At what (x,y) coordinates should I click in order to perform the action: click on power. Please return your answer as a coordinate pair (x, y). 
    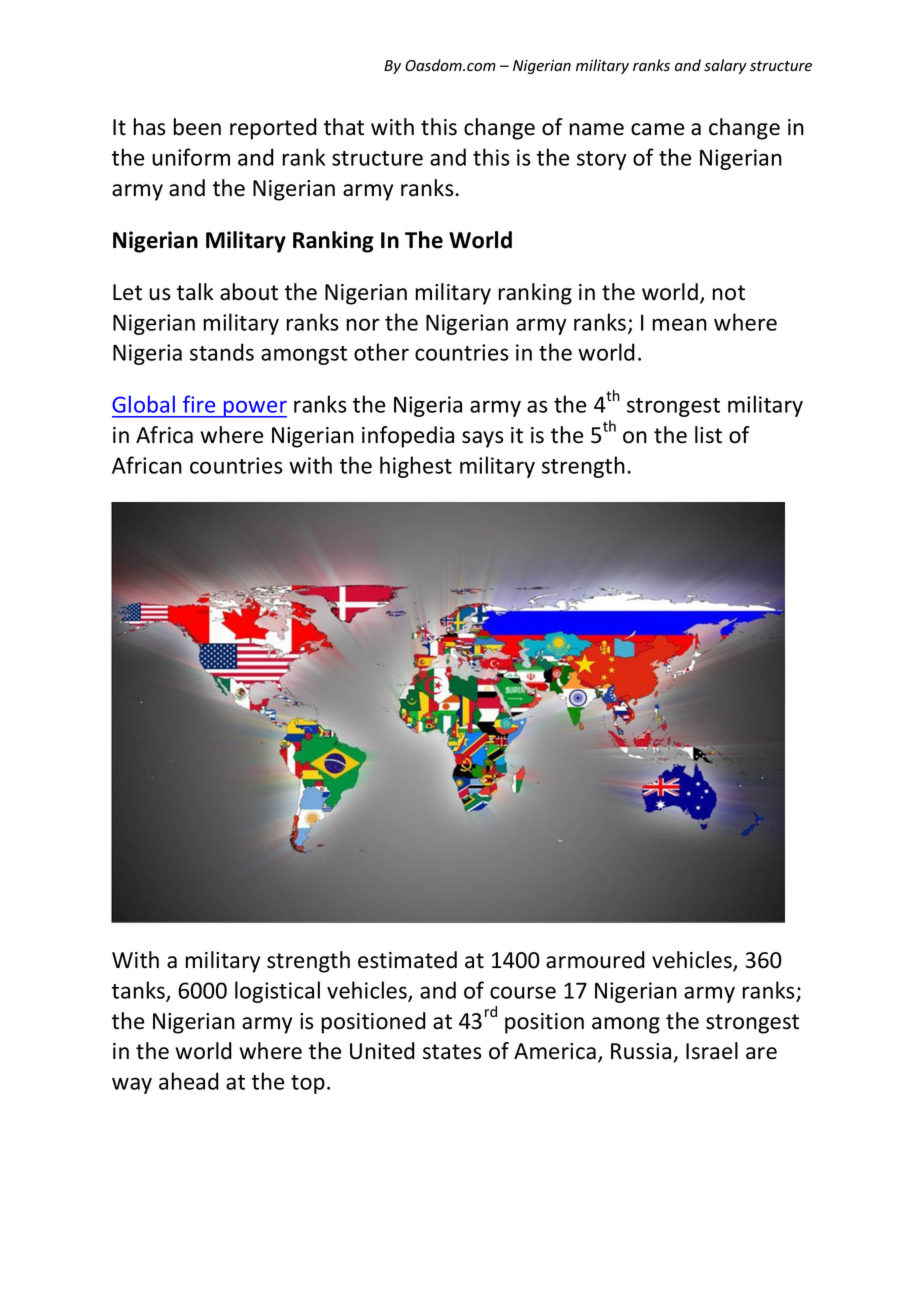
    Looking at the image, I should click on (254, 409).
